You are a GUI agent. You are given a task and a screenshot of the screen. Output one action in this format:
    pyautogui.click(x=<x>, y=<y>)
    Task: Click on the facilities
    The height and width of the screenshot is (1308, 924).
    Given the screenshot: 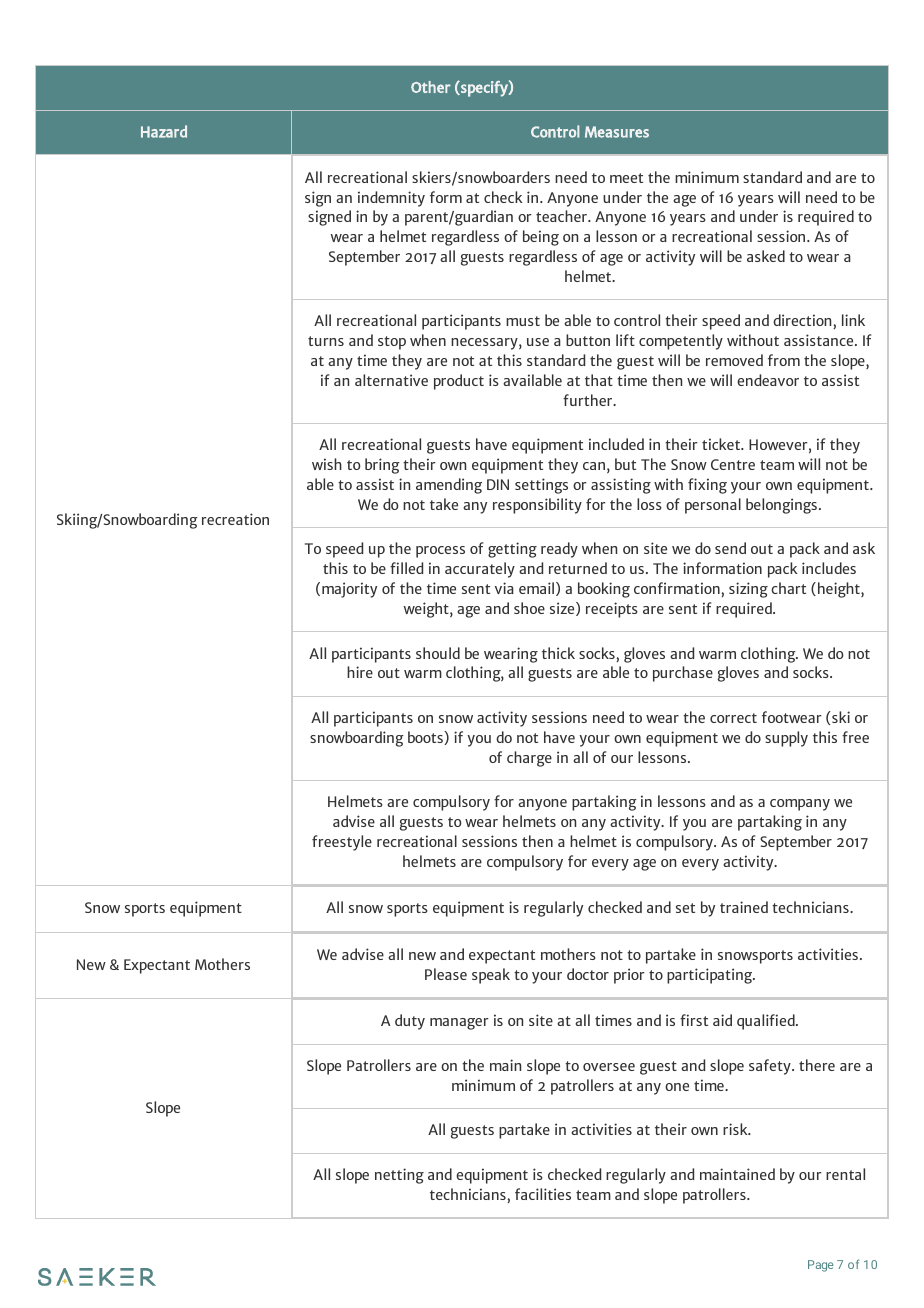 What is the action you would take?
    pyautogui.click(x=543, y=1194)
